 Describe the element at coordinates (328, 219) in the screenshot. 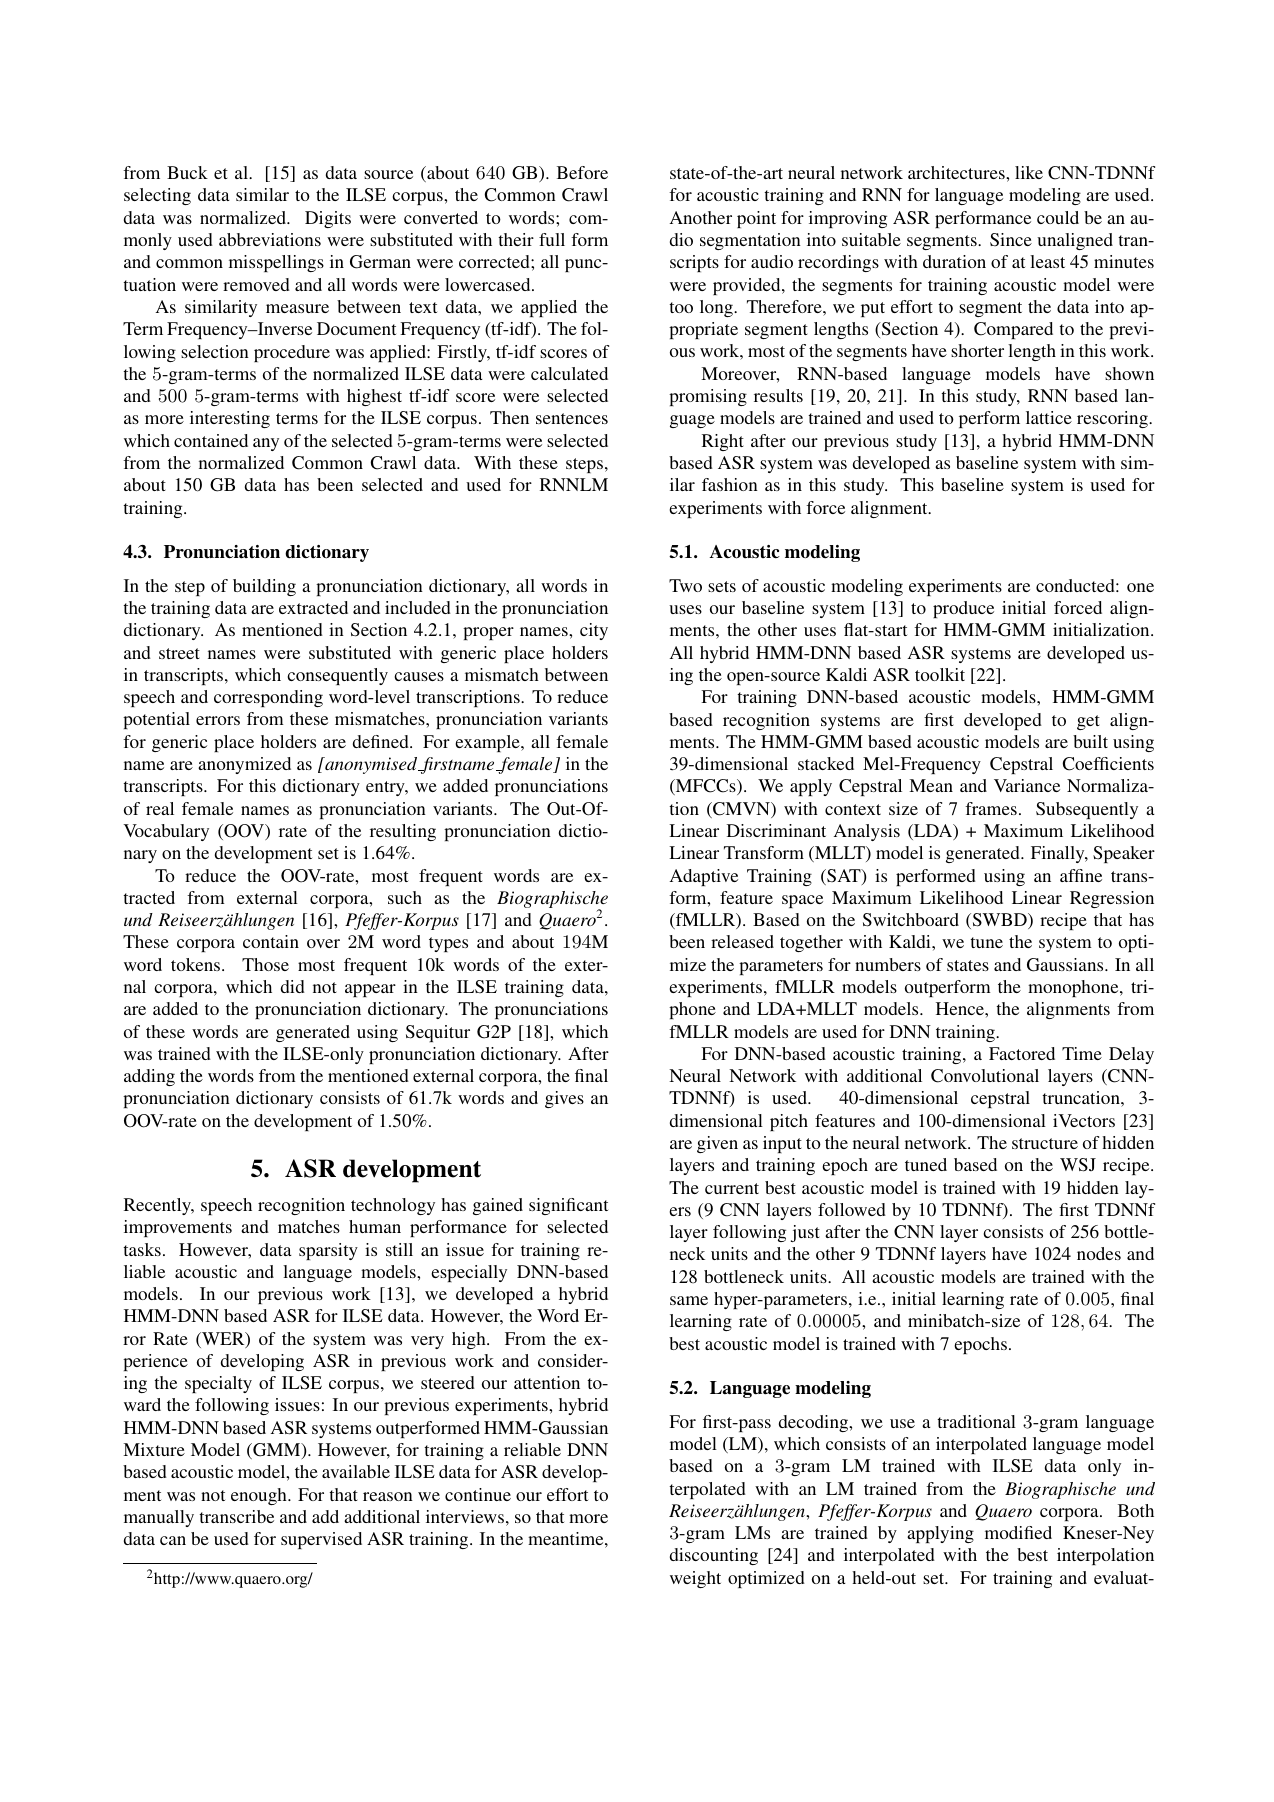

I see `Digits` at that location.
